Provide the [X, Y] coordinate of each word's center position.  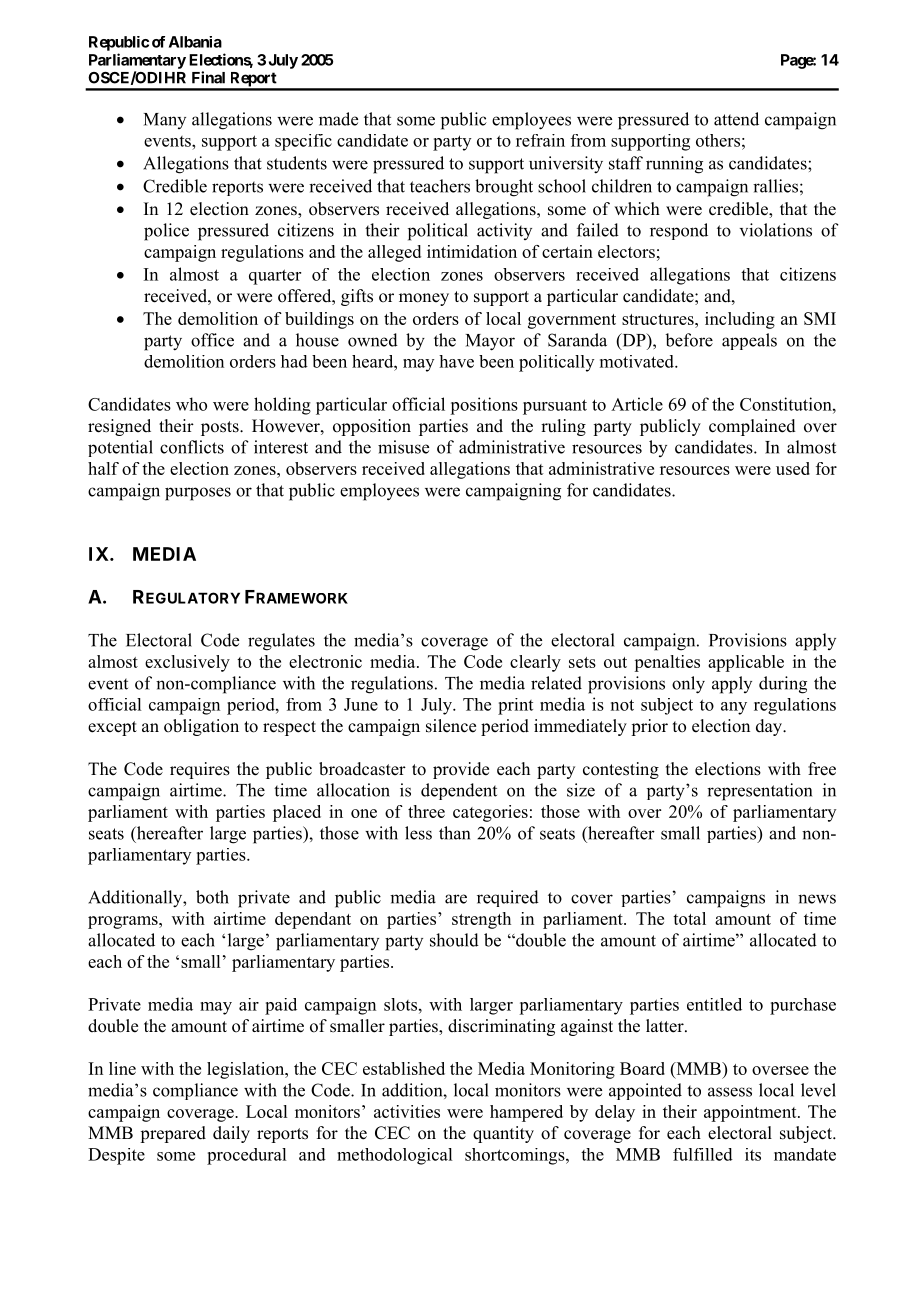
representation [759, 792]
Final [208, 77]
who [191, 404]
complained [752, 427]
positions [484, 406]
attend [736, 119]
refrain [540, 140]
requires [200, 770]
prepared [173, 1134]
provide [461, 770]
